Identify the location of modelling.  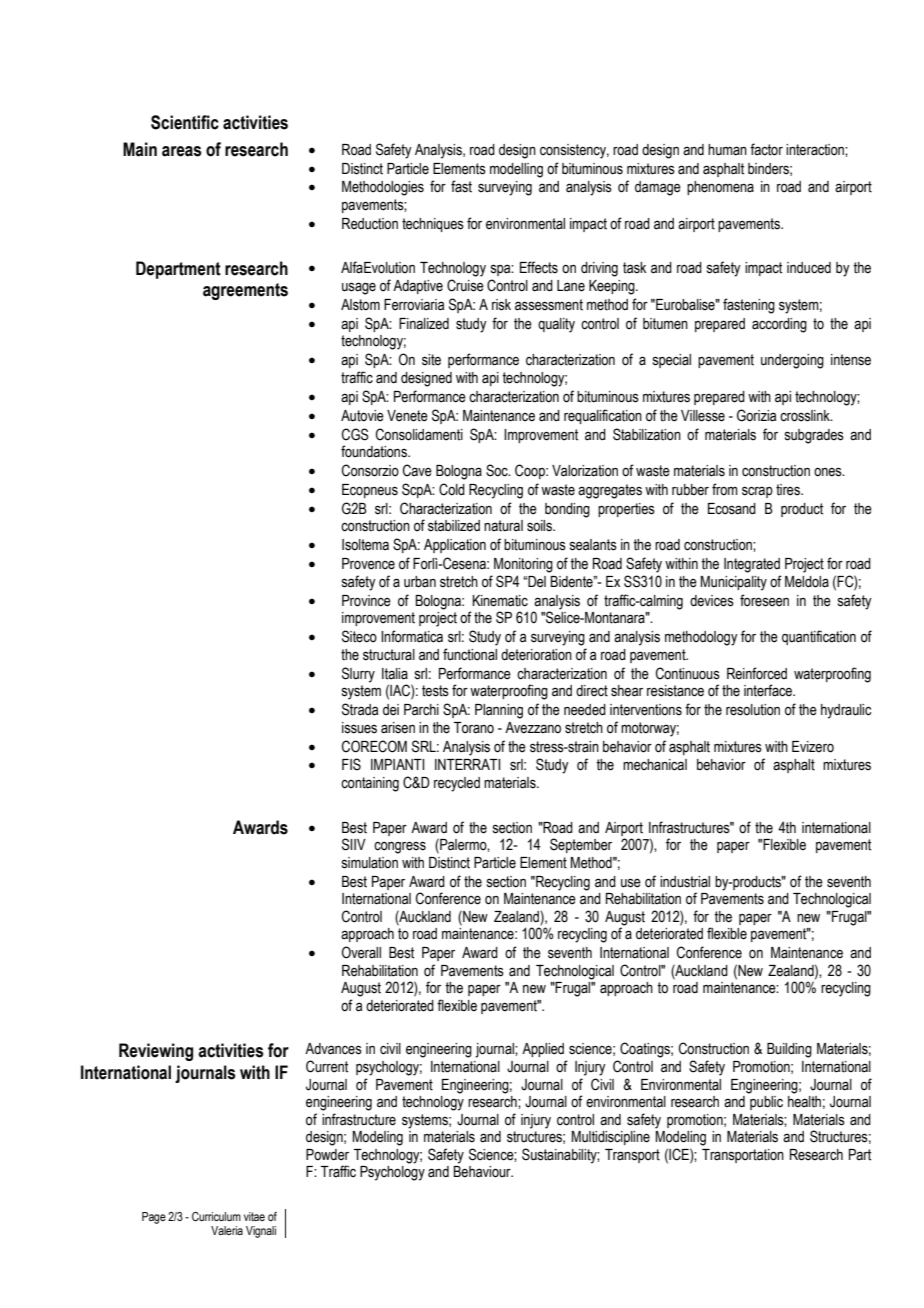
(516, 170).
